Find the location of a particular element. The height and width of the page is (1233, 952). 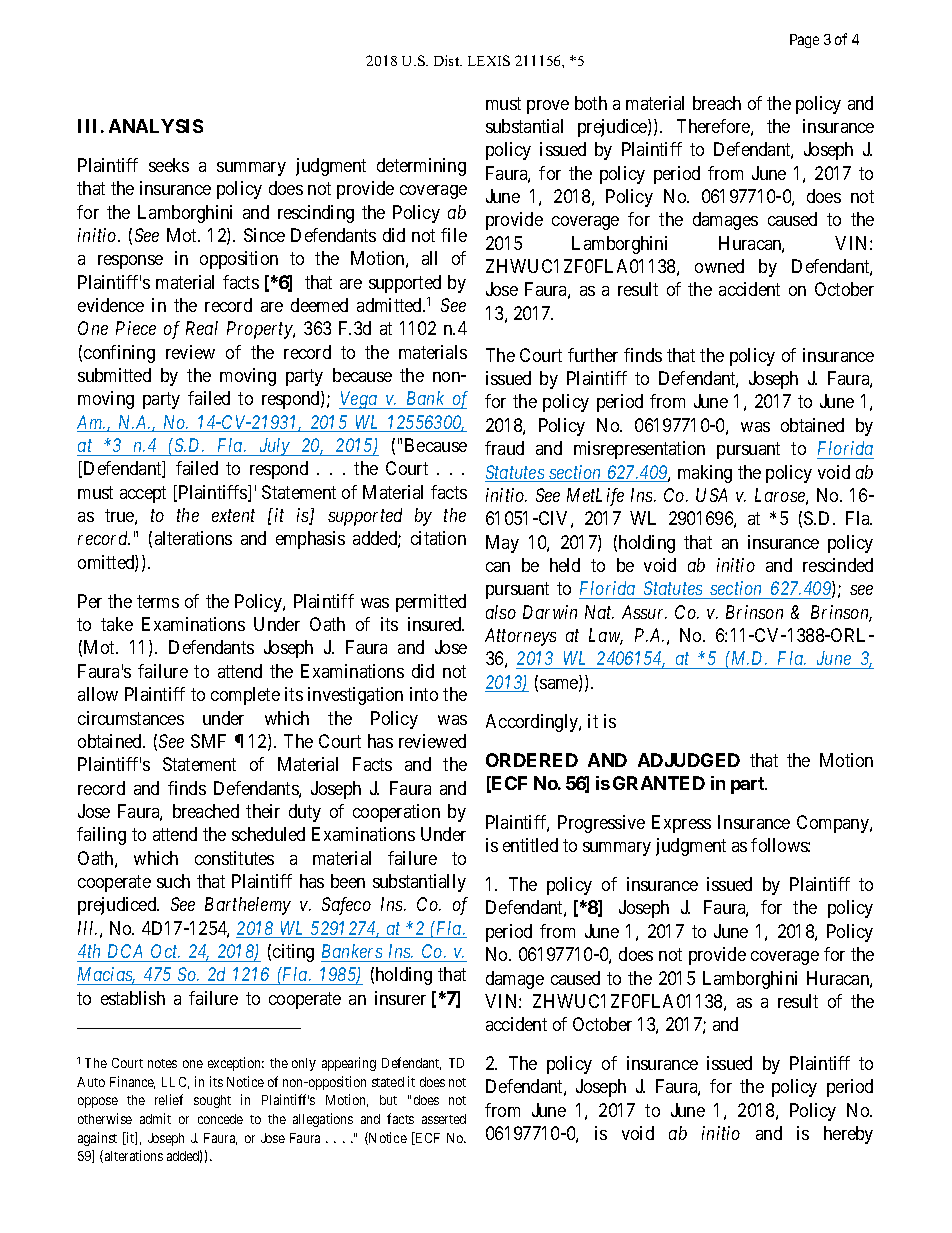

Dist is located at coordinates (448, 60).
